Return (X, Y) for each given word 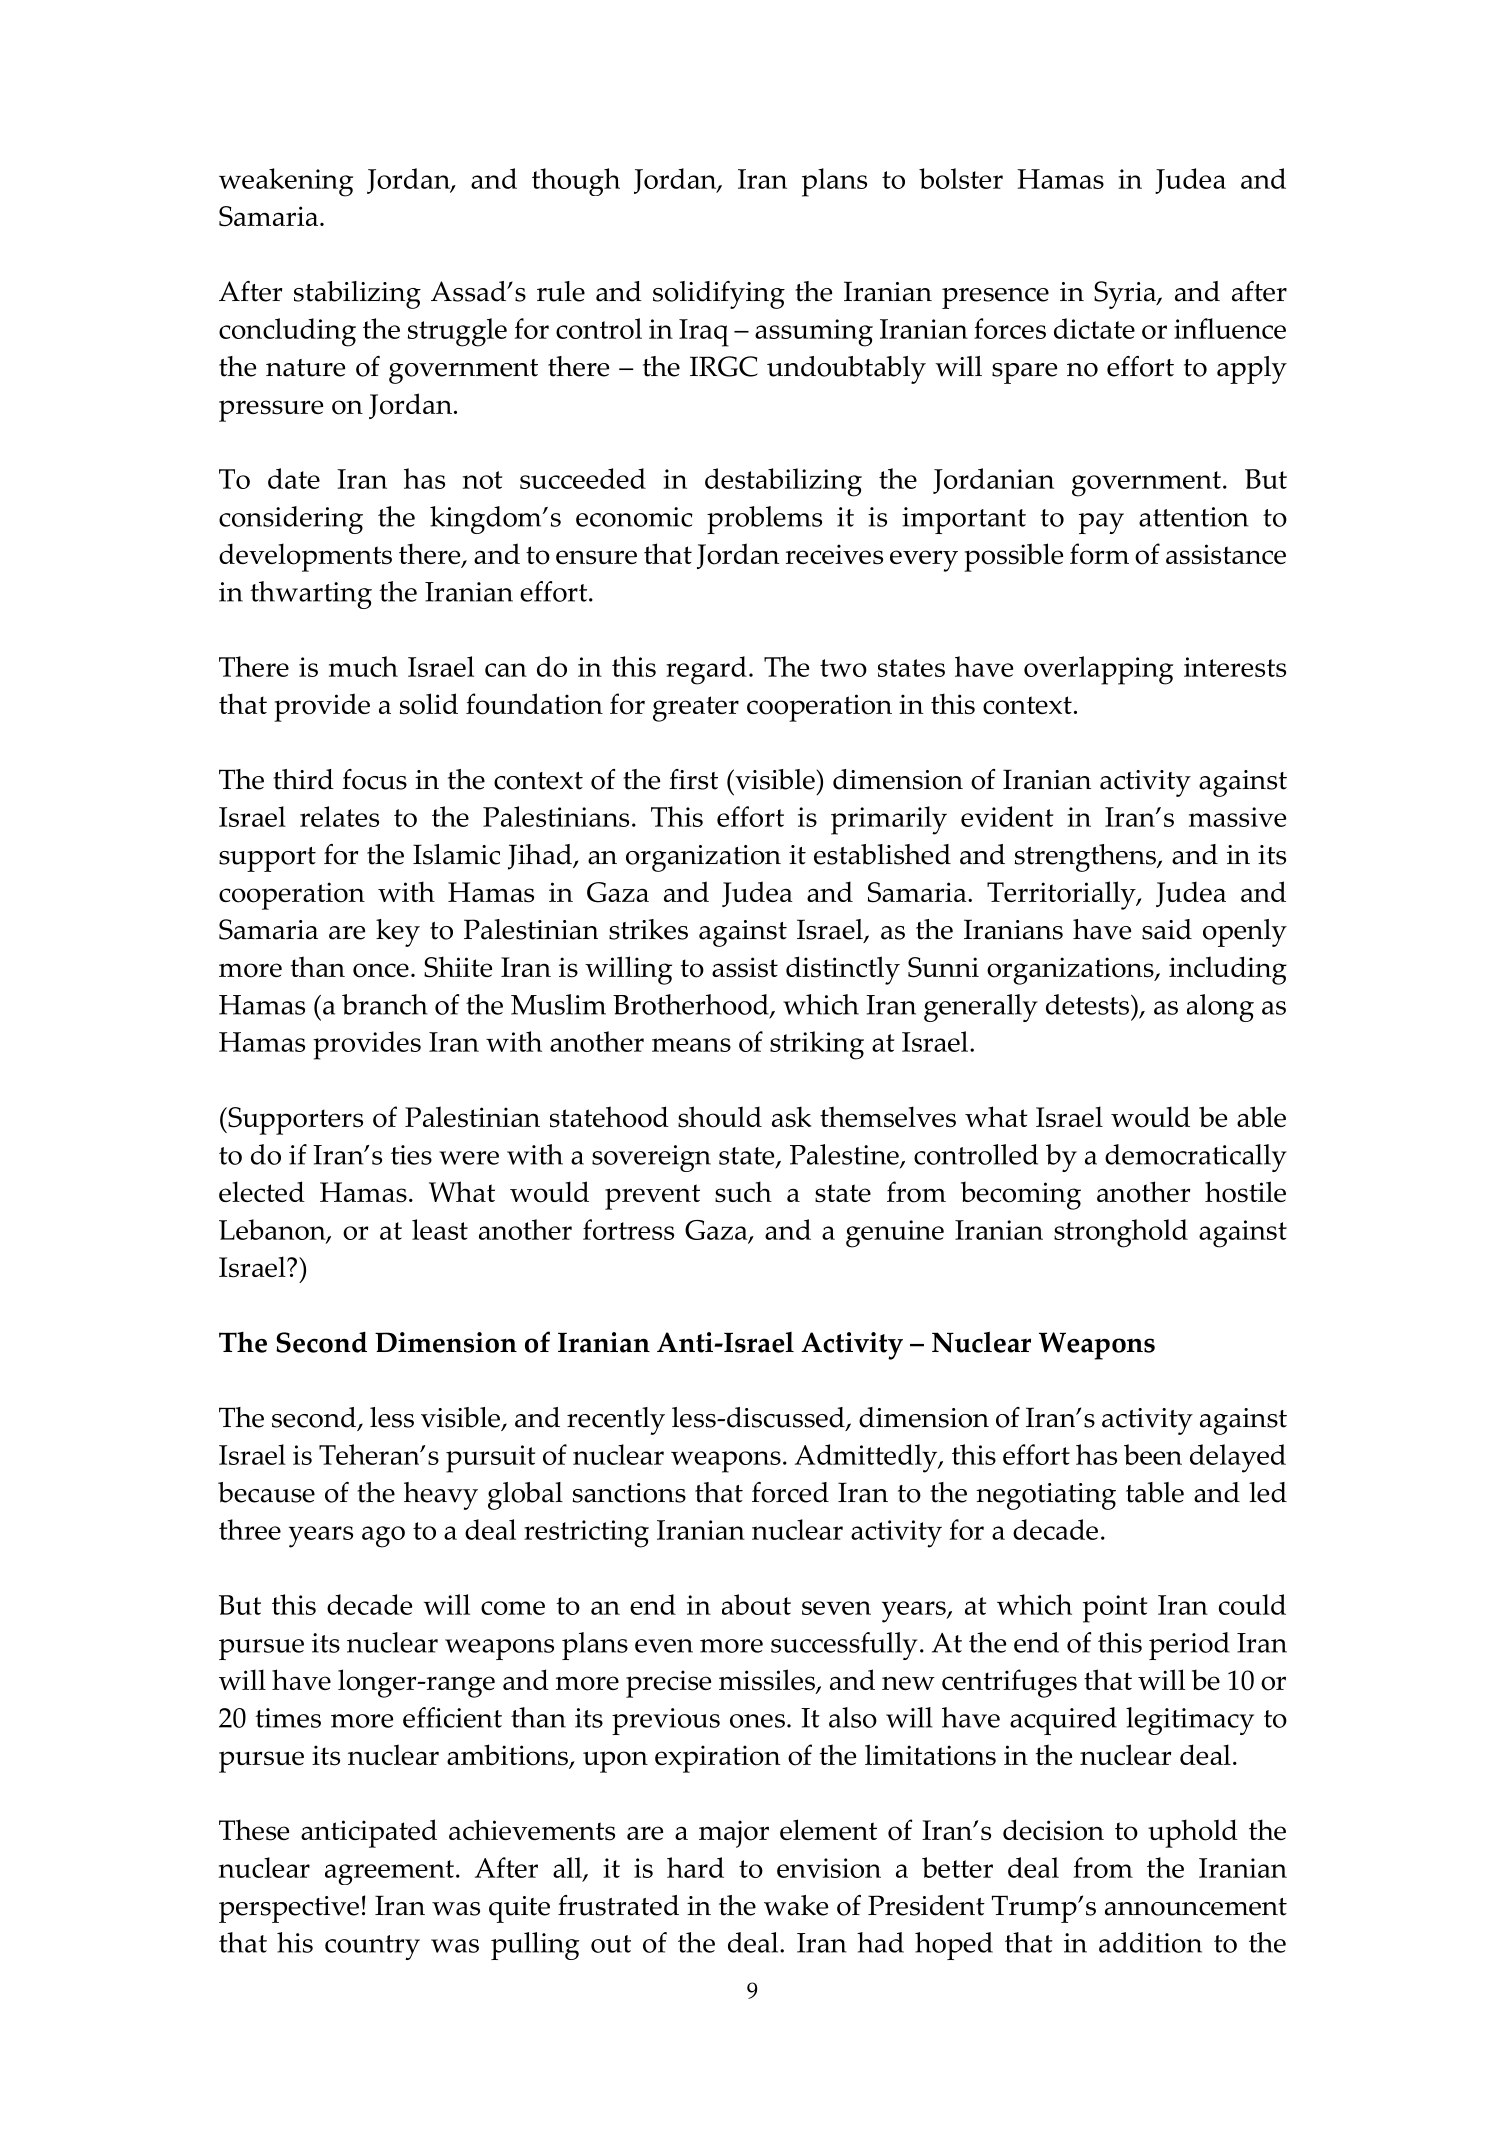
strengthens (1086, 858)
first (693, 779)
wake (796, 1905)
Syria (1126, 295)
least (440, 1229)
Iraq (704, 333)
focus (374, 779)
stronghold (1121, 1233)
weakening (286, 182)
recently (616, 1421)
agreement (389, 1872)
